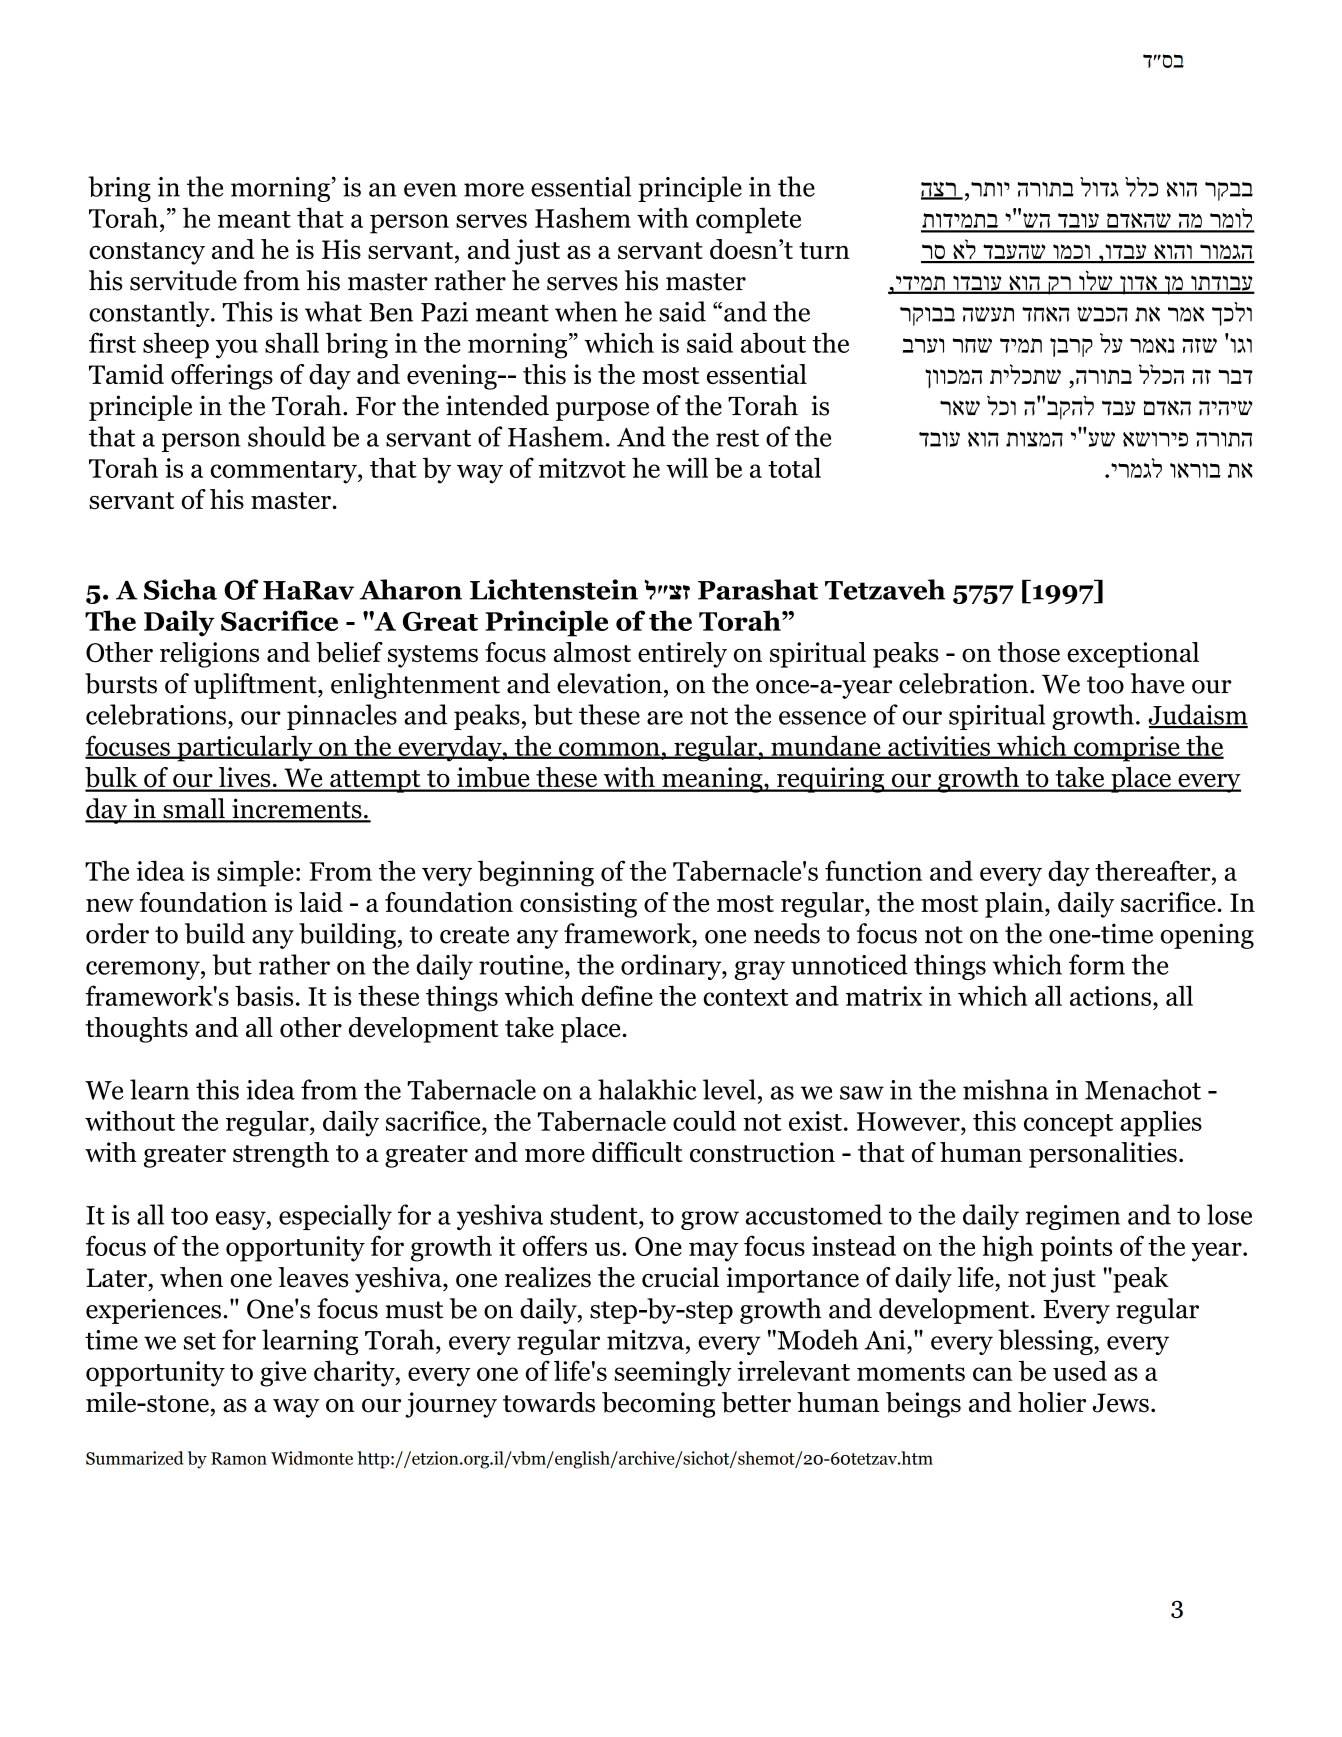 This image has height=1737, width=1342. What do you see at coordinates (209, 655) in the image?
I see `religions` at bounding box center [209, 655].
